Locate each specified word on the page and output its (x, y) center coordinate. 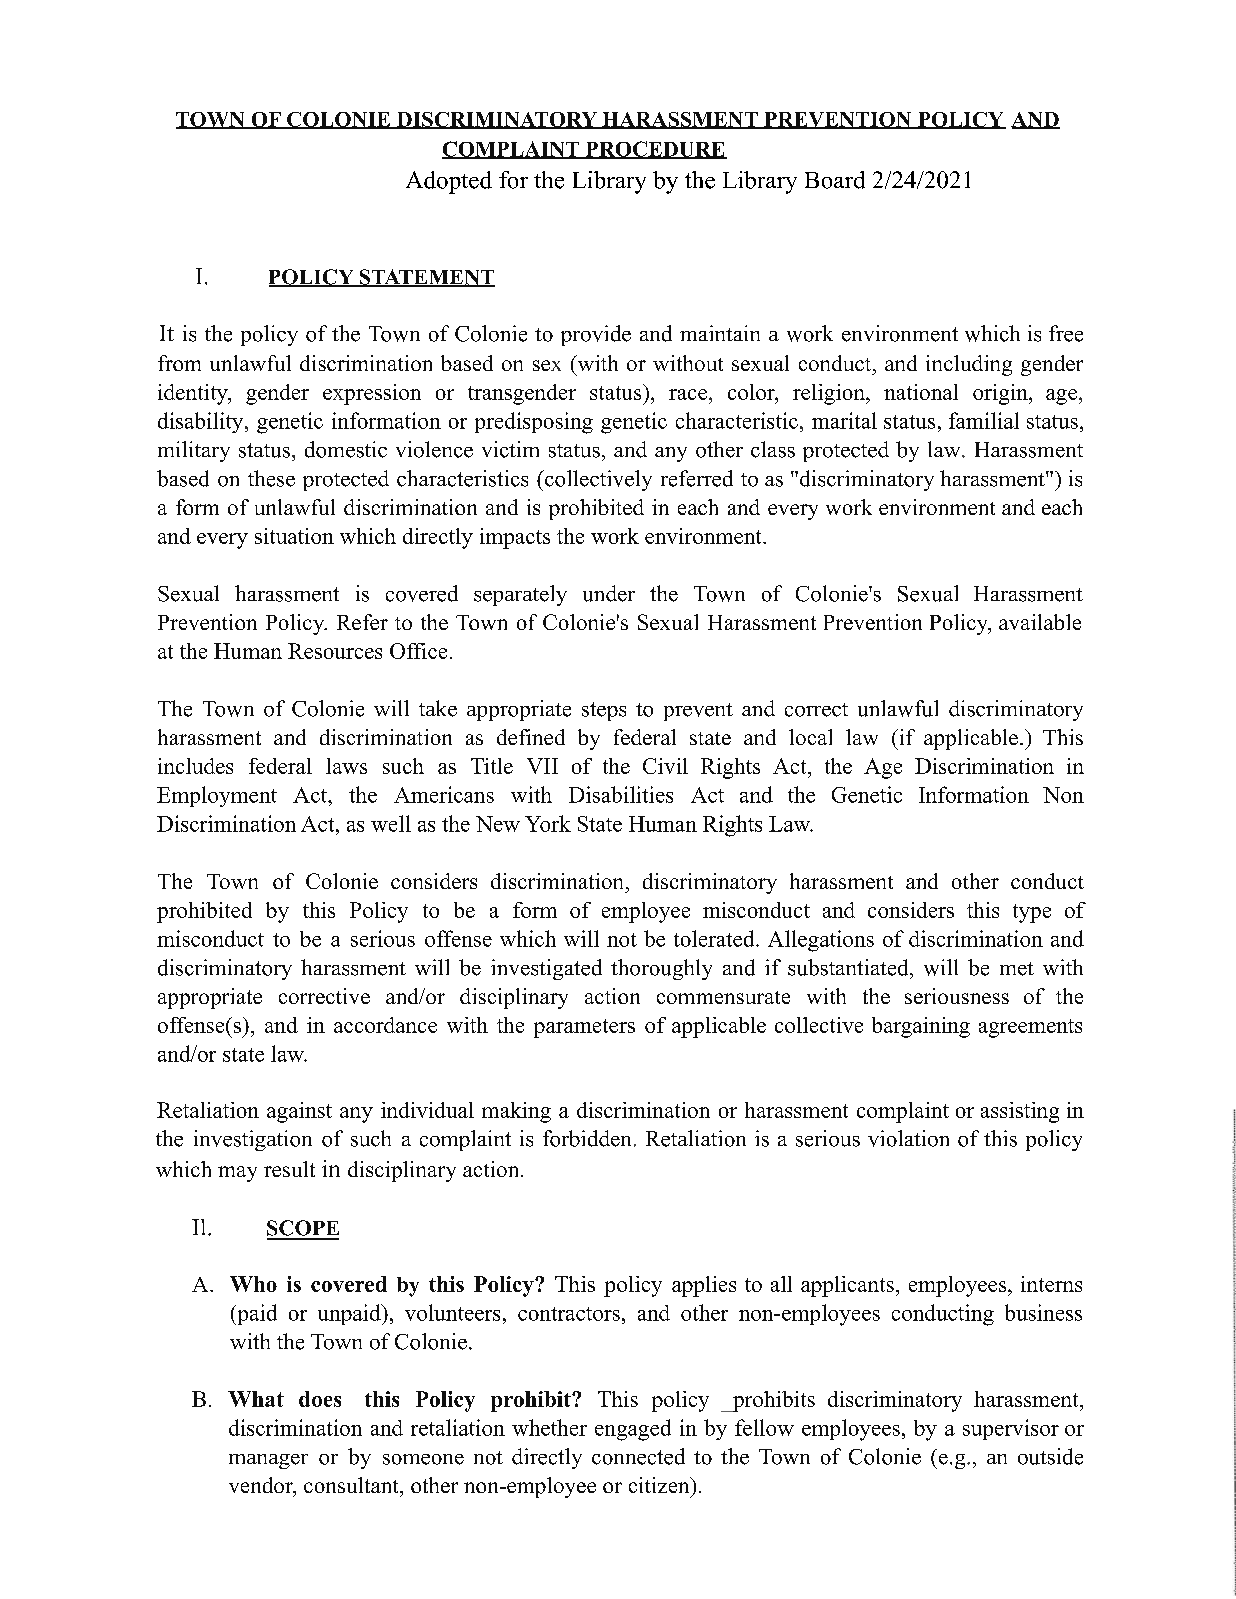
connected (638, 1456)
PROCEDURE (655, 150)
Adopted (449, 182)
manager (268, 1461)
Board (835, 180)
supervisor (1011, 1429)
